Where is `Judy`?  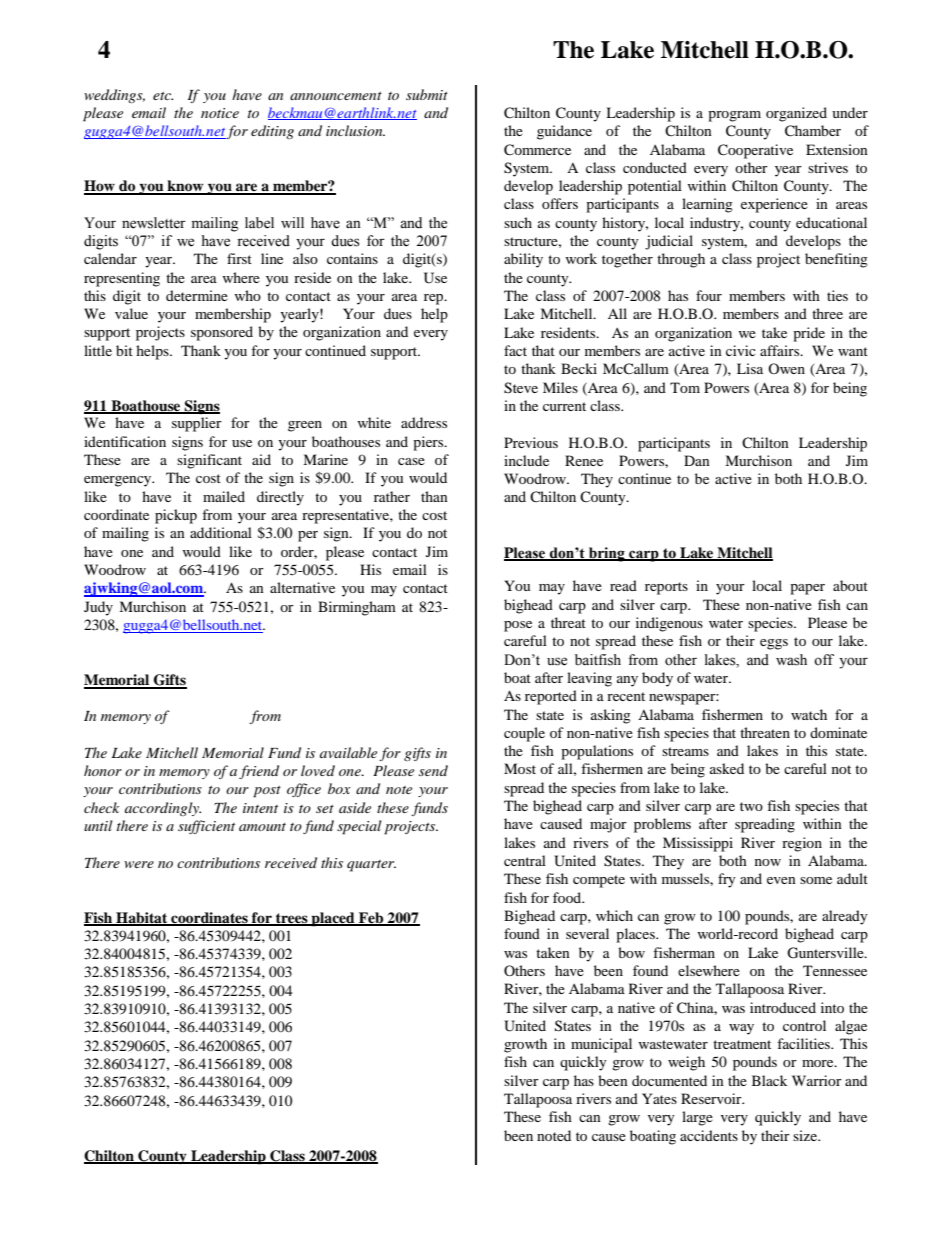
Judy is located at coordinates (98, 608).
